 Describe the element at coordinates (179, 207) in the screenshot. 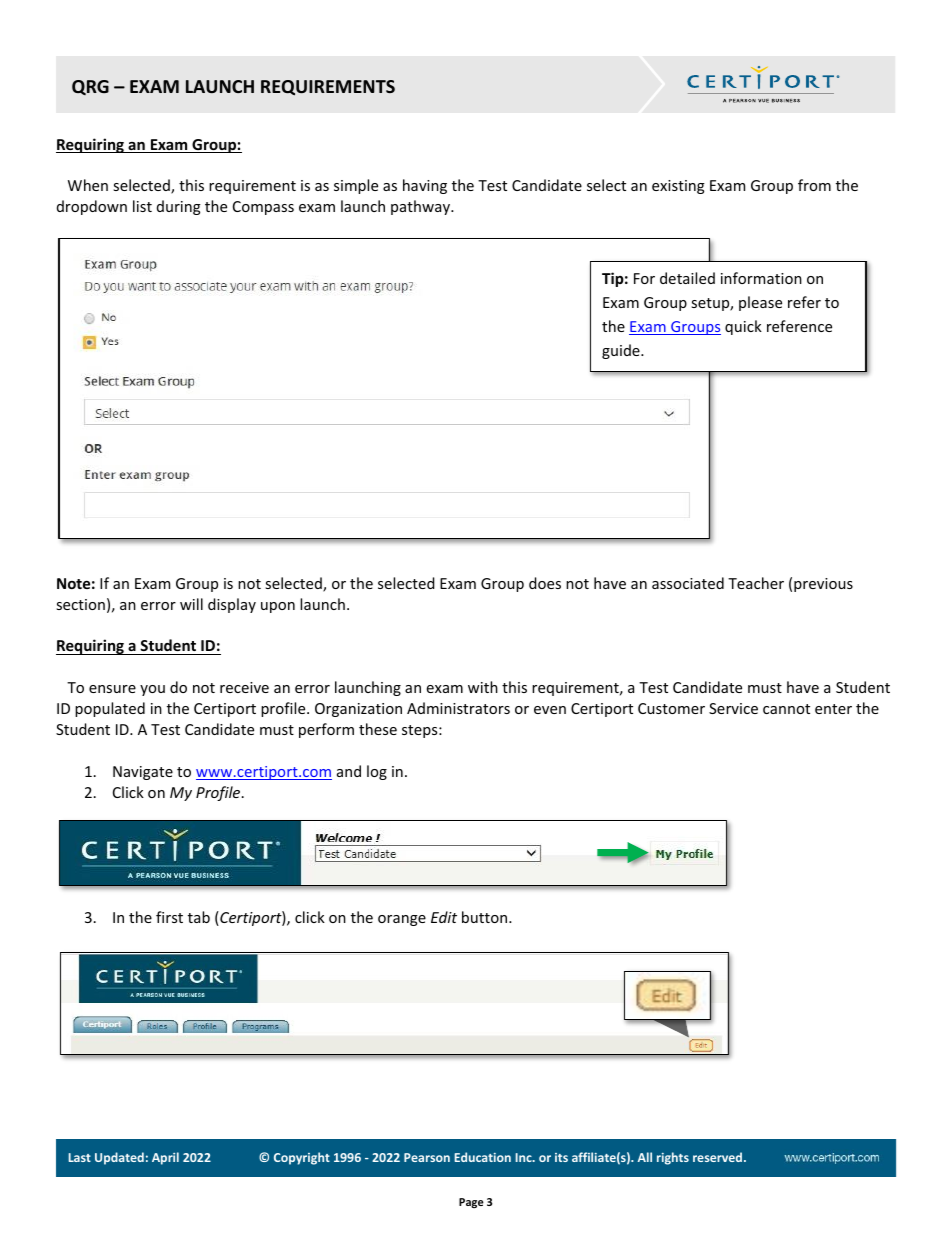

I see `during` at that location.
